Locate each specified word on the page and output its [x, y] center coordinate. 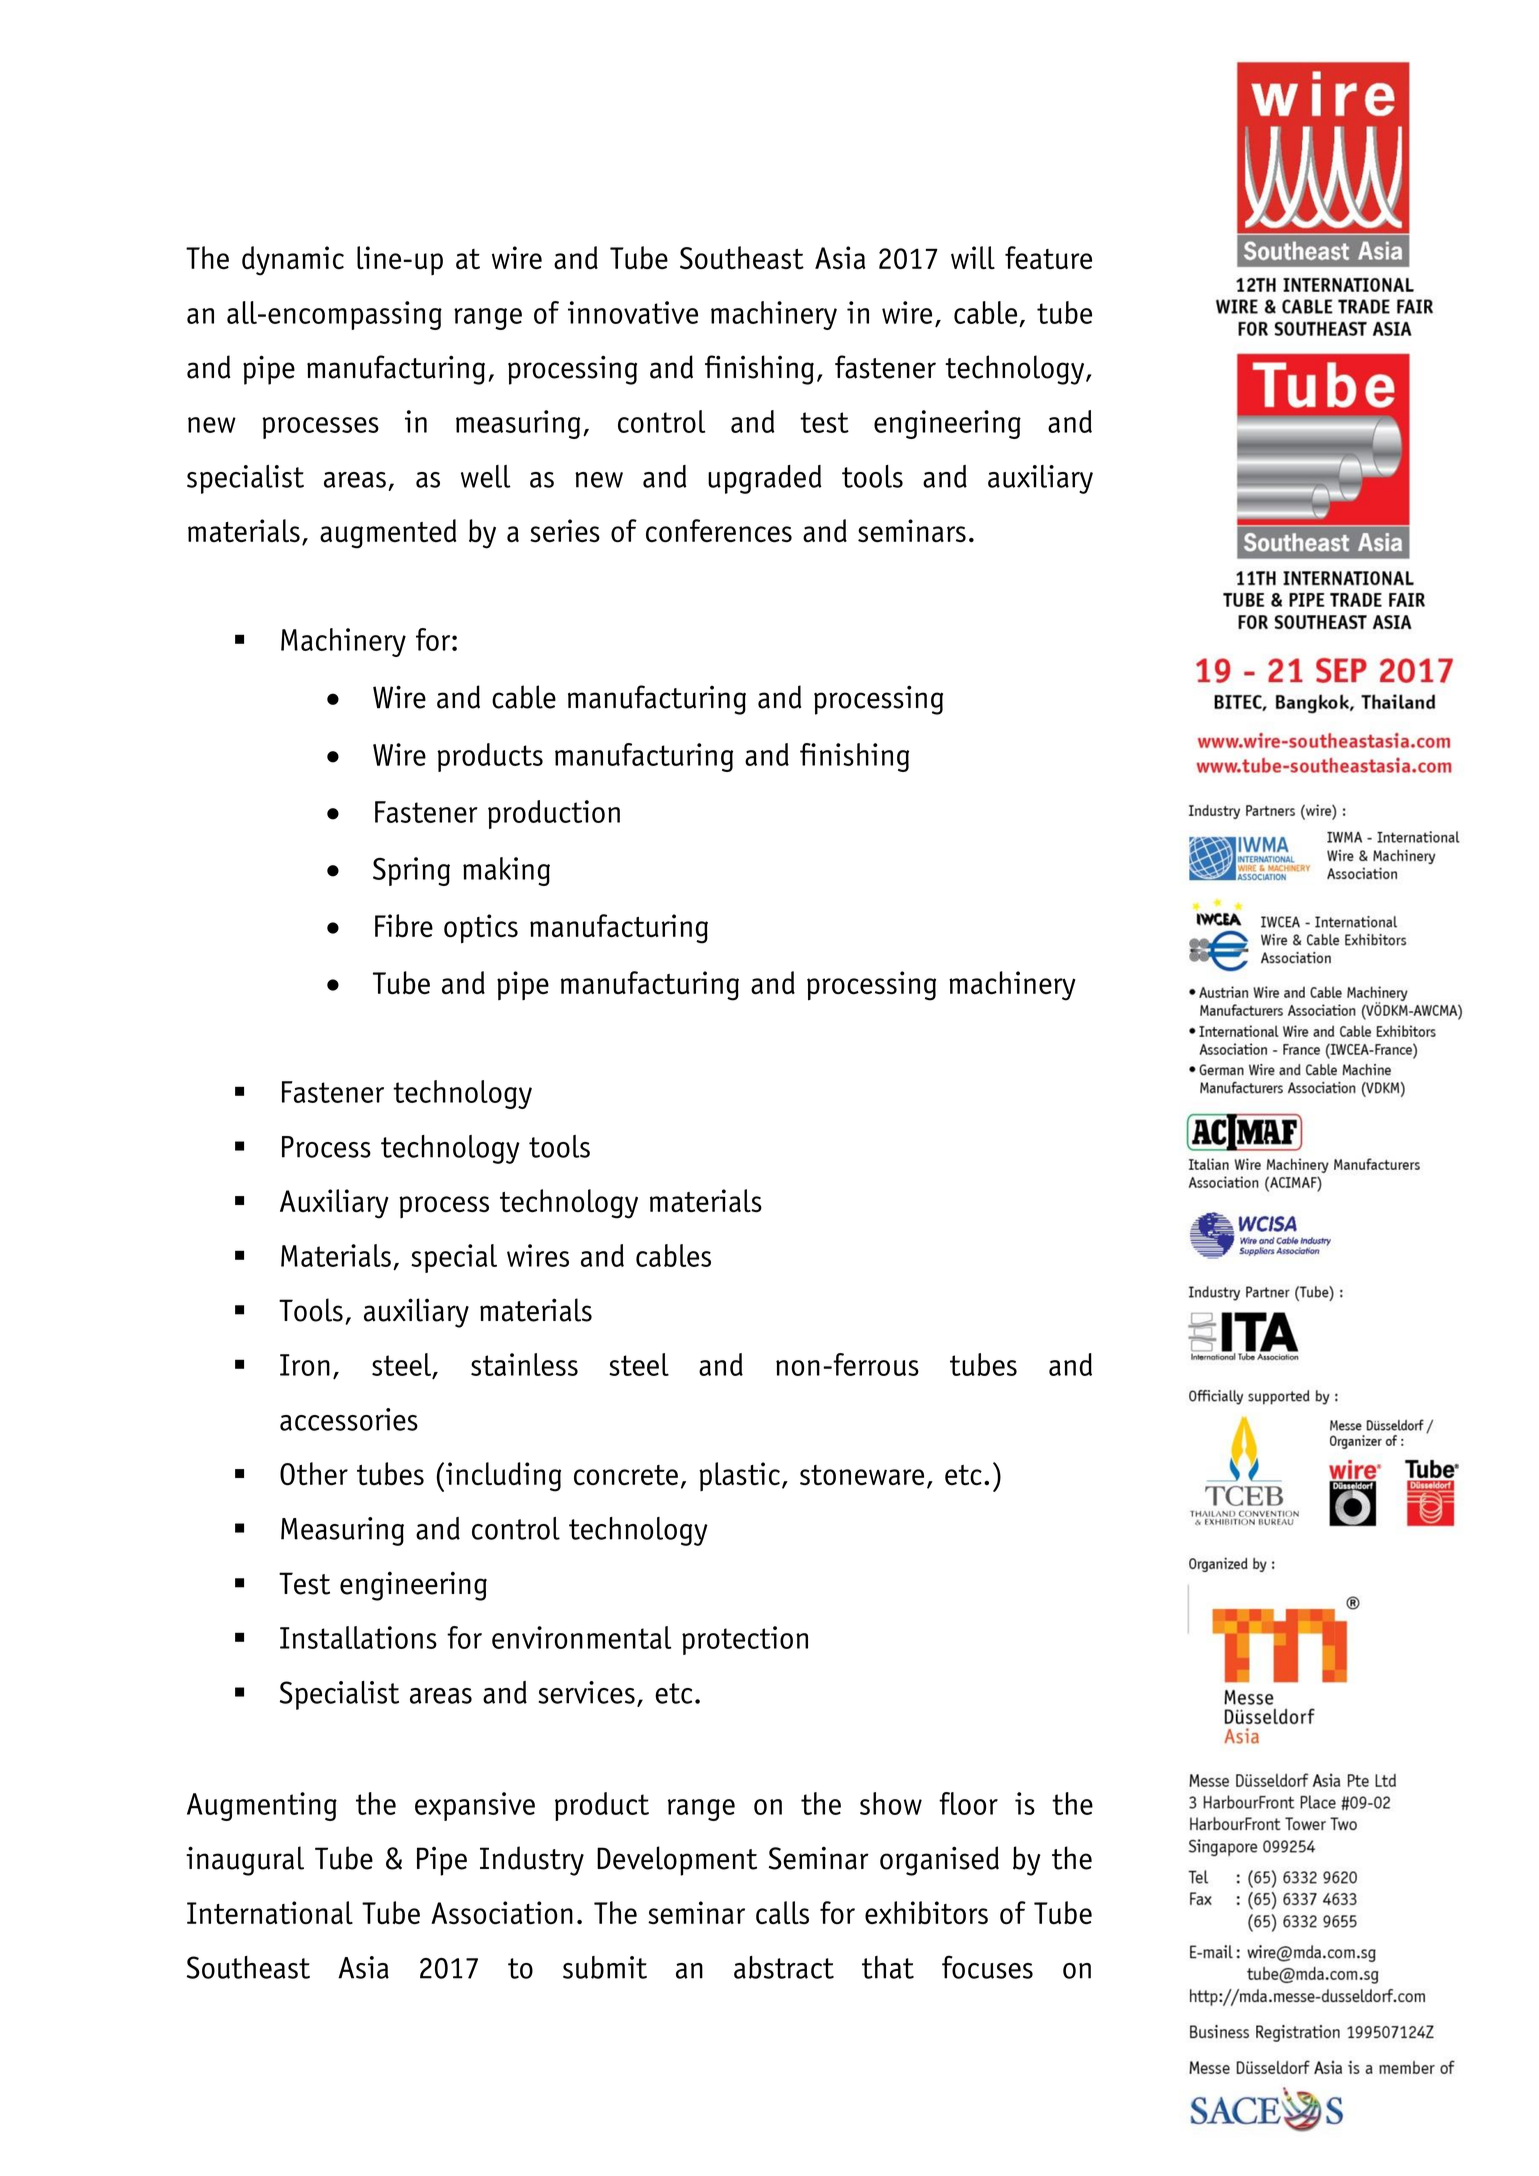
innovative [633, 312]
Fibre [404, 926]
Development [677, 1861]
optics [481, 929]
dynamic [293, 261]
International [270, 1913]
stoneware [862, 1475]
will [973, 258]
